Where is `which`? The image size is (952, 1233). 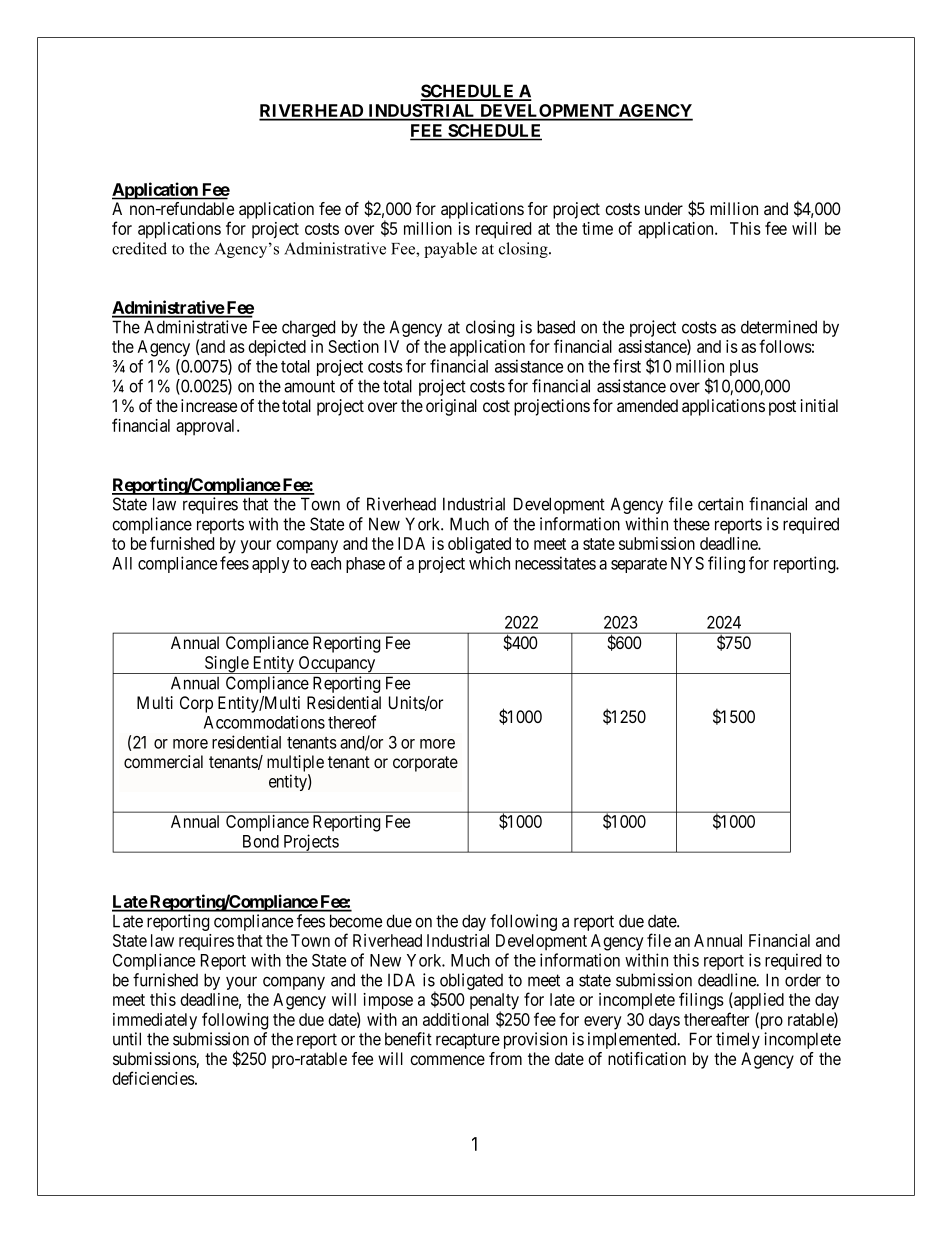
which is located at coordinates (489, 563).
